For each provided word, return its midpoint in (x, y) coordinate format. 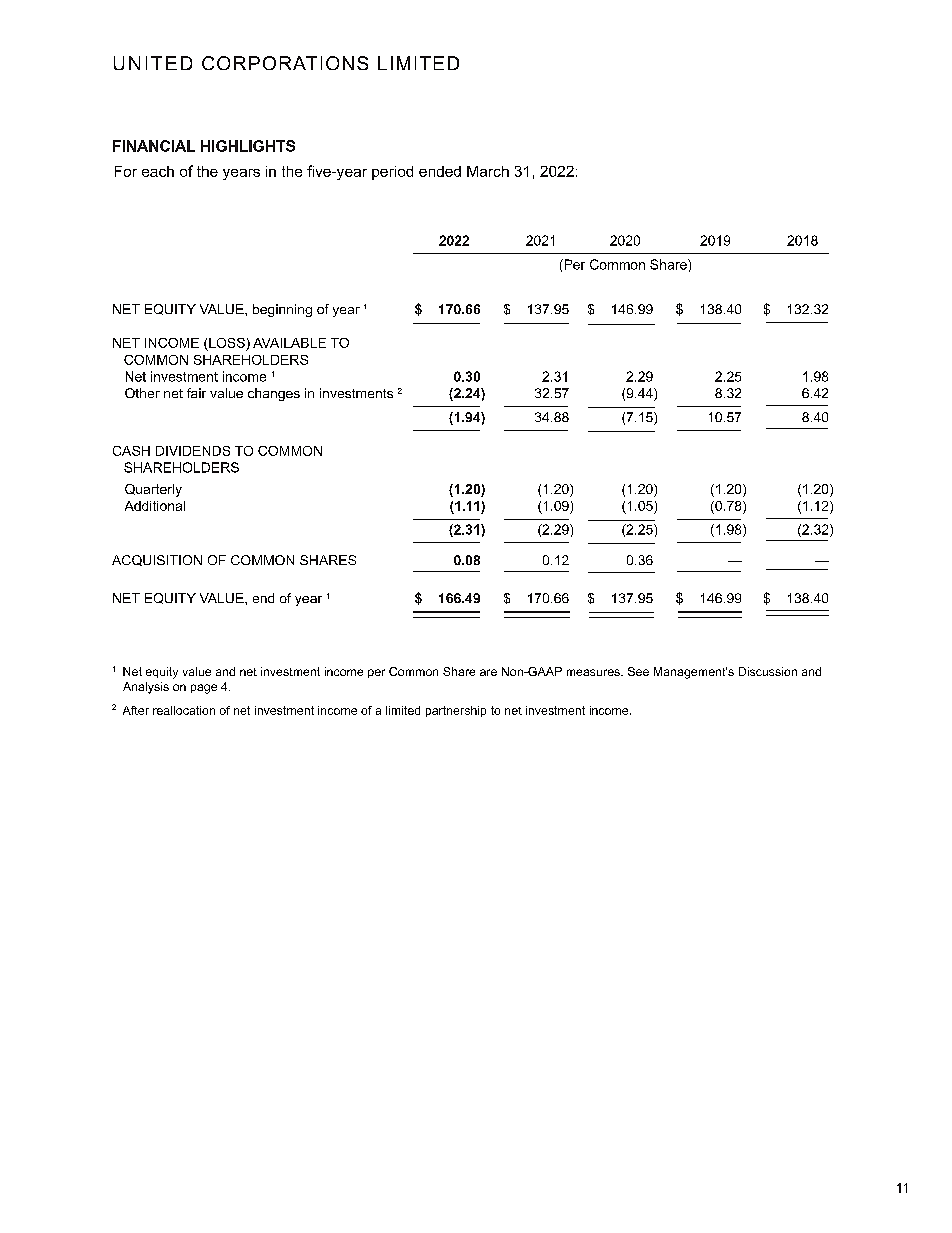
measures (594, 672)
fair (196, 393)
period (392, 173)
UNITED (153, 63)
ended (440, 171)
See (638, 671)
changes (274, 394)
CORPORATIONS (285, 63)
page (204, 689)
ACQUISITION (157, 560)
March (488, 171)
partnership (456, 711)
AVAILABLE (289, 343)
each (158, 171)
